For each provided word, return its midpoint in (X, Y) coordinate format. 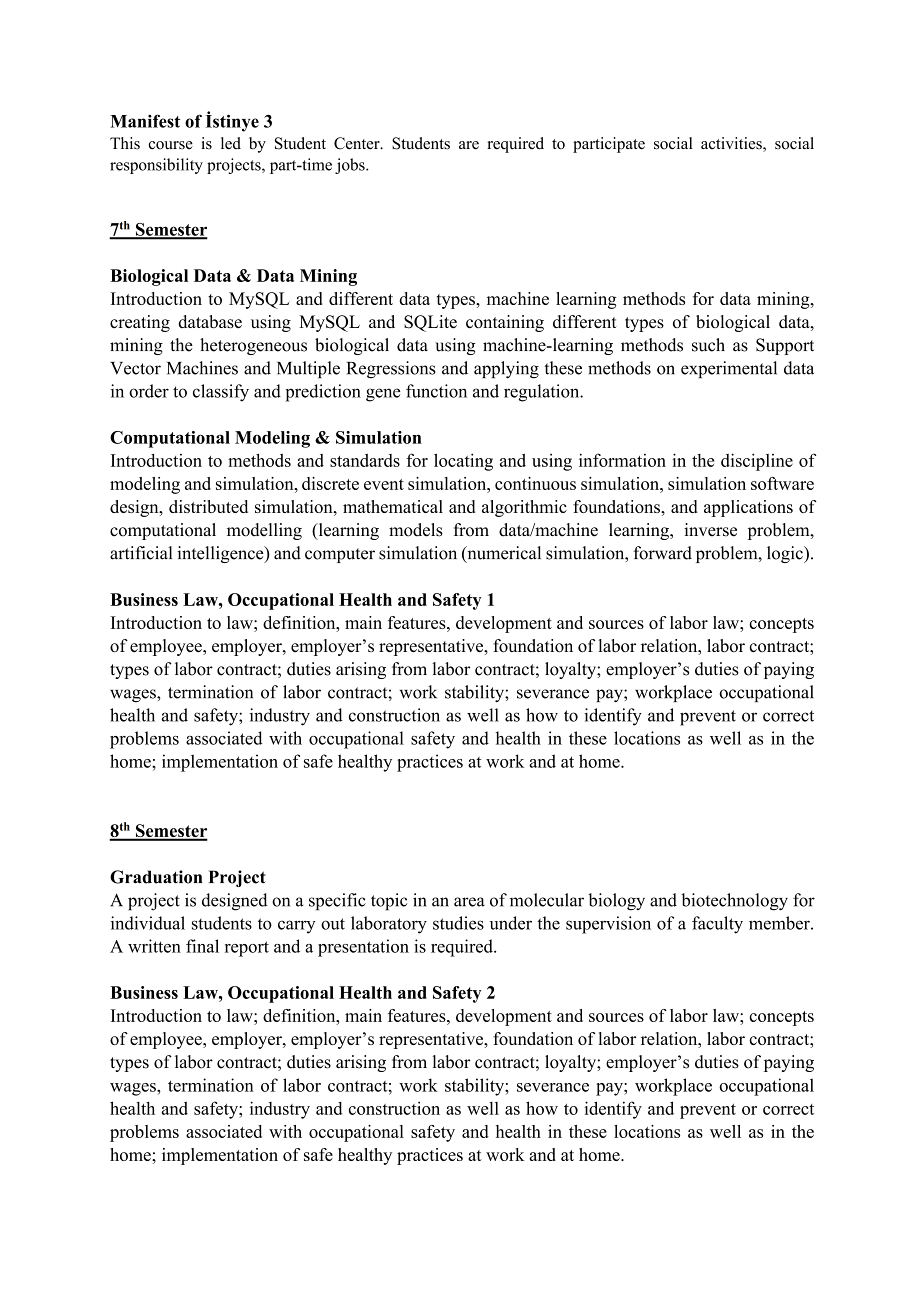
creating (140, 323)
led (231, 143)
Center (358, 143)
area (469, 902)
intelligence (221, 554)
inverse (710, 530)
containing (505, 323)
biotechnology (734, 902)
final (202, 946)
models (416, 530)
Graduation (156, 877)
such (708, 345)
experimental (729, 369)
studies (458, 923)
